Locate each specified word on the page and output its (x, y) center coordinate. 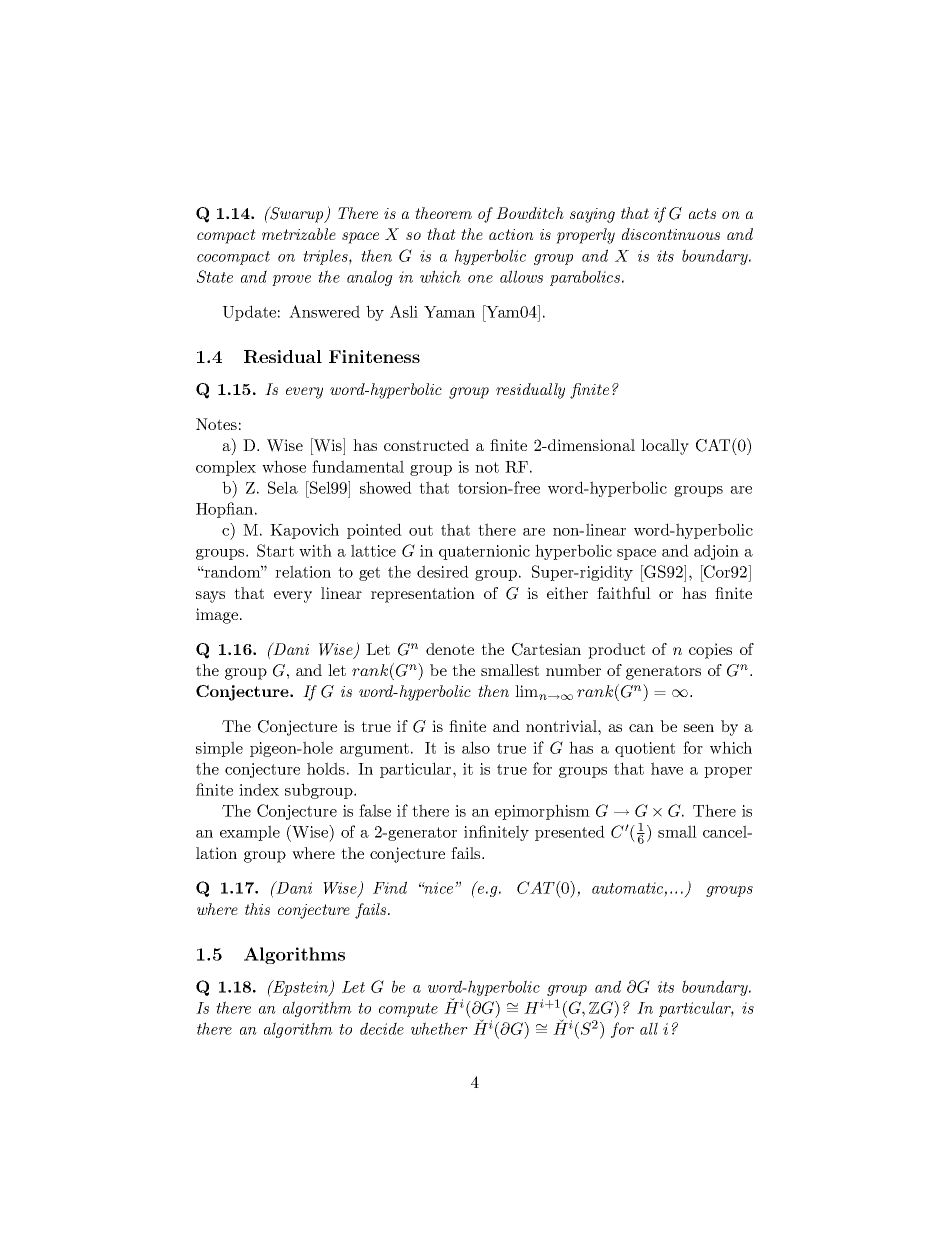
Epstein (300, 988)
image (218, 616)
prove (291, 280)
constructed (426, 445)
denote (450, 649)
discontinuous (671, 234)
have (667, 768)
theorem (443, 213)
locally (665, 447)
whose (284, 466)
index (259, 789)
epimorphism (542, 812)
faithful (624, 593)
